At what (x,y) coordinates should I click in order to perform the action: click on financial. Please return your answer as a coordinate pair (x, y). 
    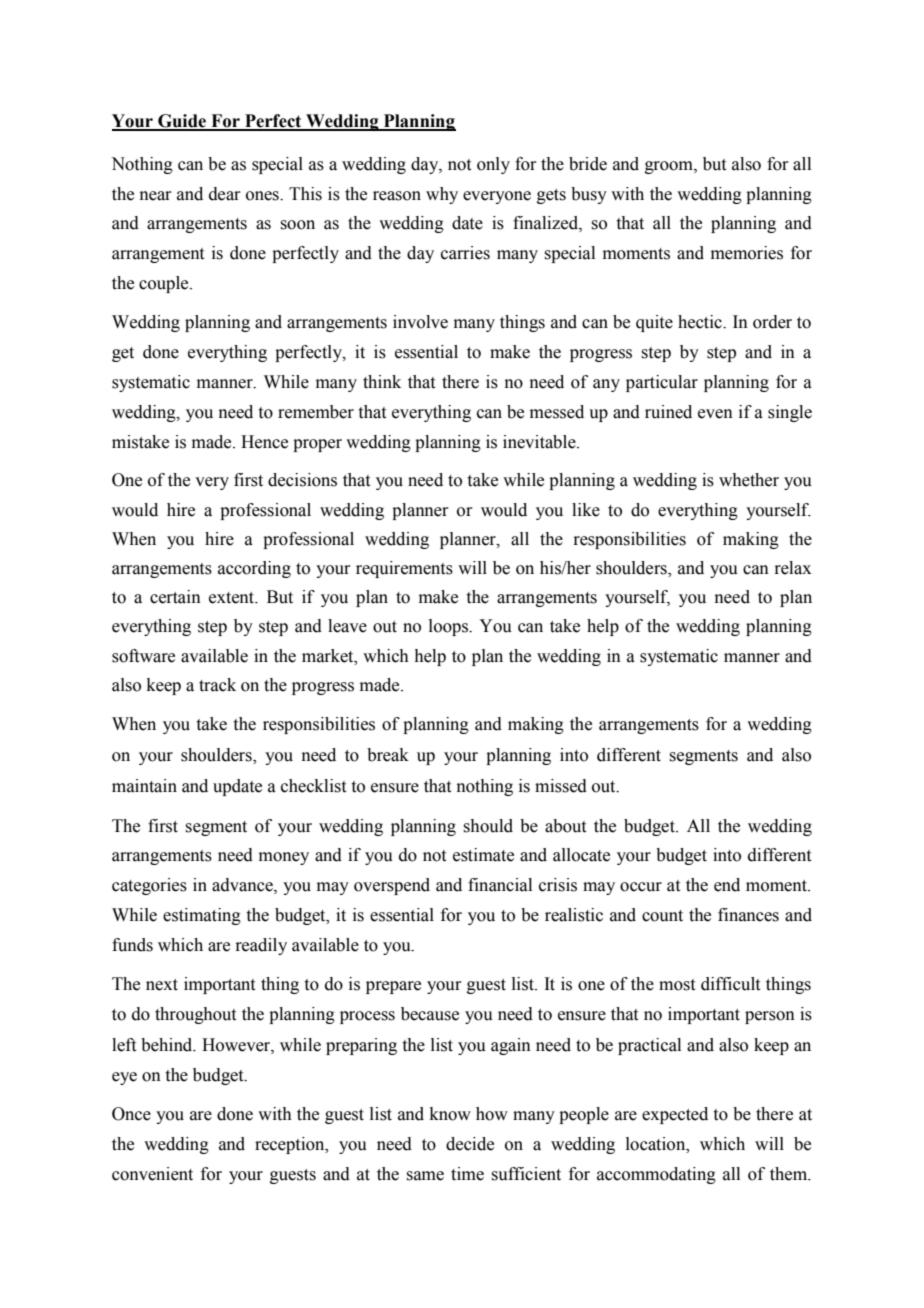
    Looking at the image, I should click on (500, 885).
